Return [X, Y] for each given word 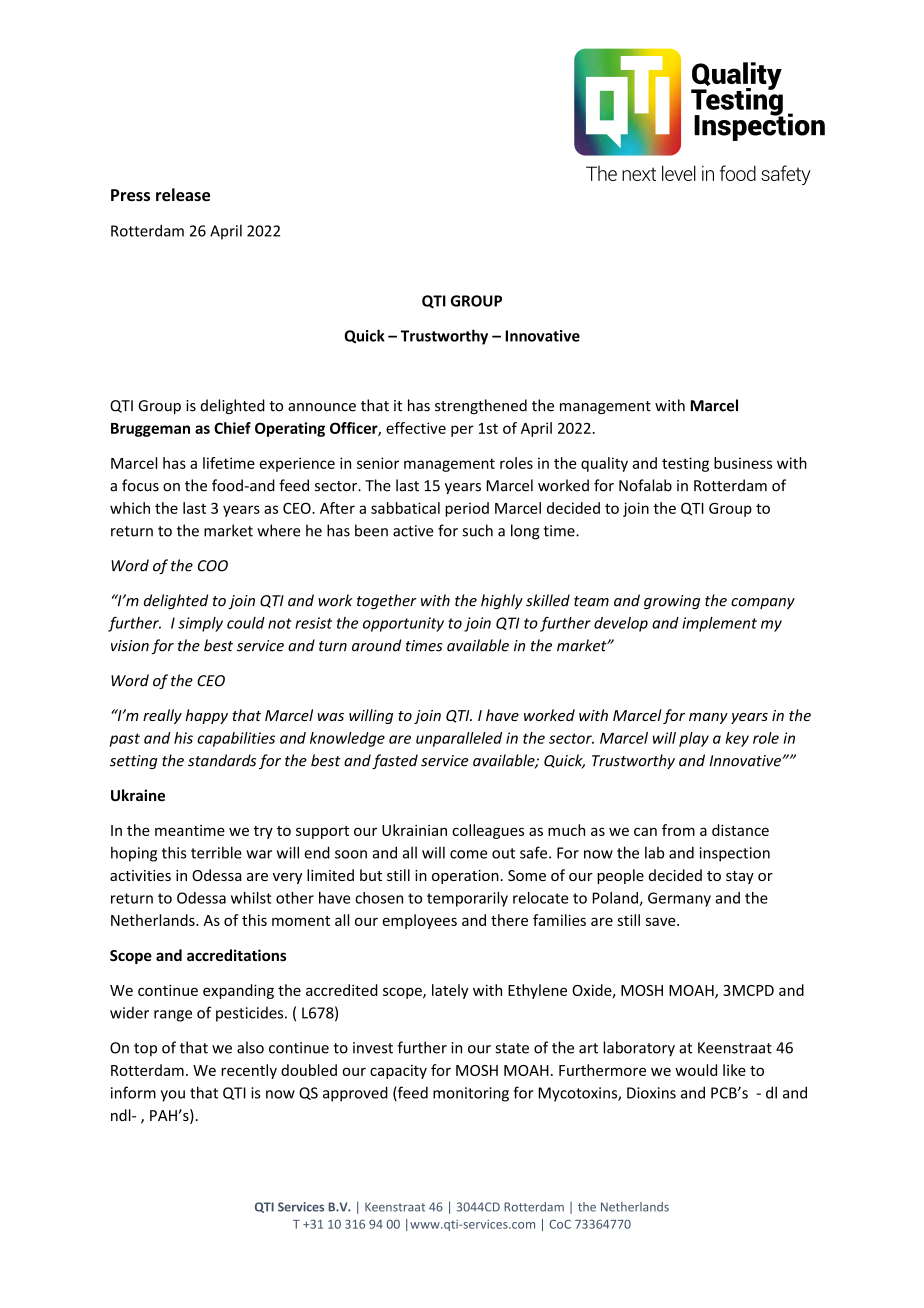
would [696, 1070]
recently [249, 1071]
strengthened [481, 406]
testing [685, 464]
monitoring [471, 1094]
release [183, 195]
